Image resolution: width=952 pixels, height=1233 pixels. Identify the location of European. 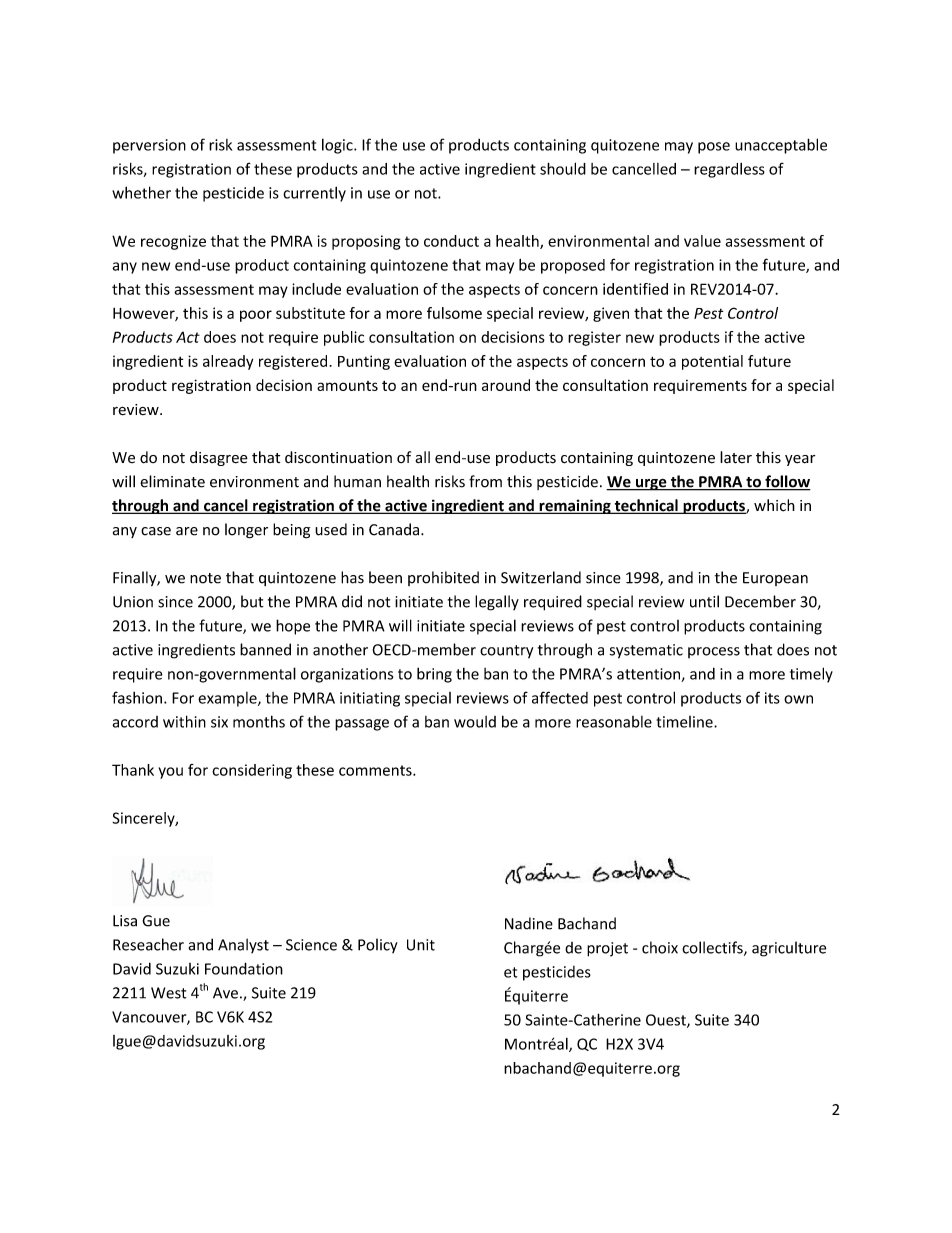
(775, 579).
